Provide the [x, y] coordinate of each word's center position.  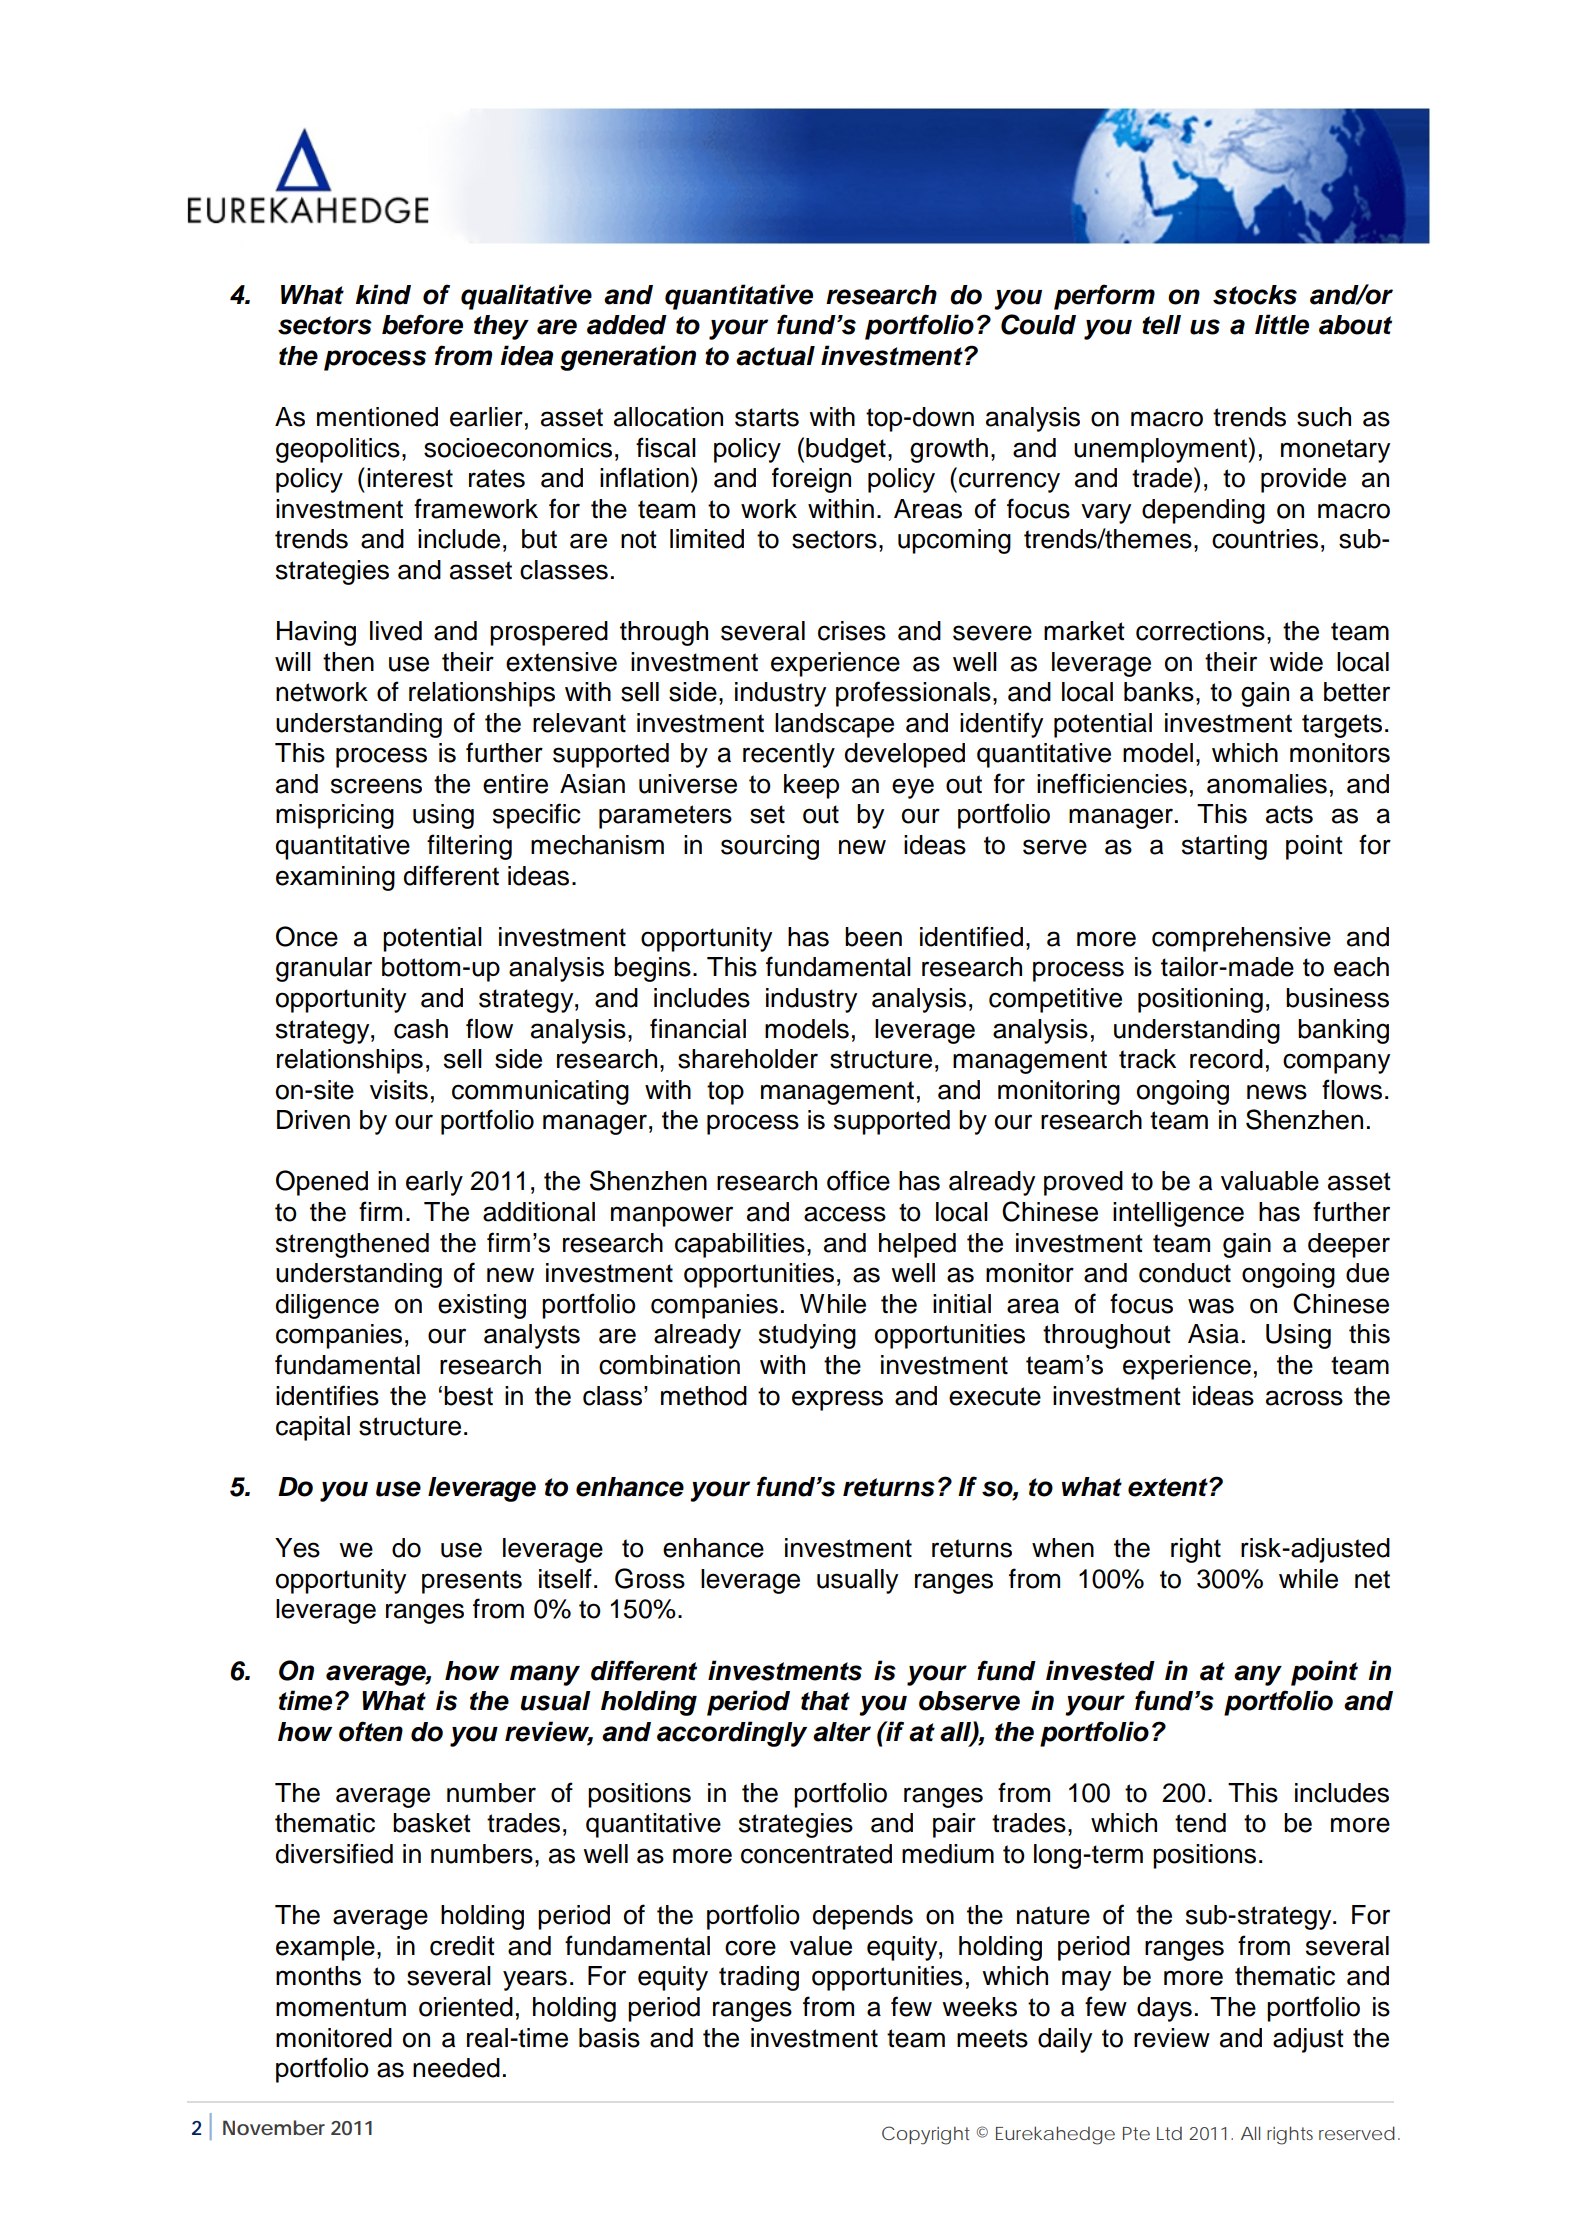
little [1282, 324]
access [845, 1214]
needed [456, 2068]
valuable [1270, 1181]
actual [775, 356]
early [434, 1183]
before [422, 324]
